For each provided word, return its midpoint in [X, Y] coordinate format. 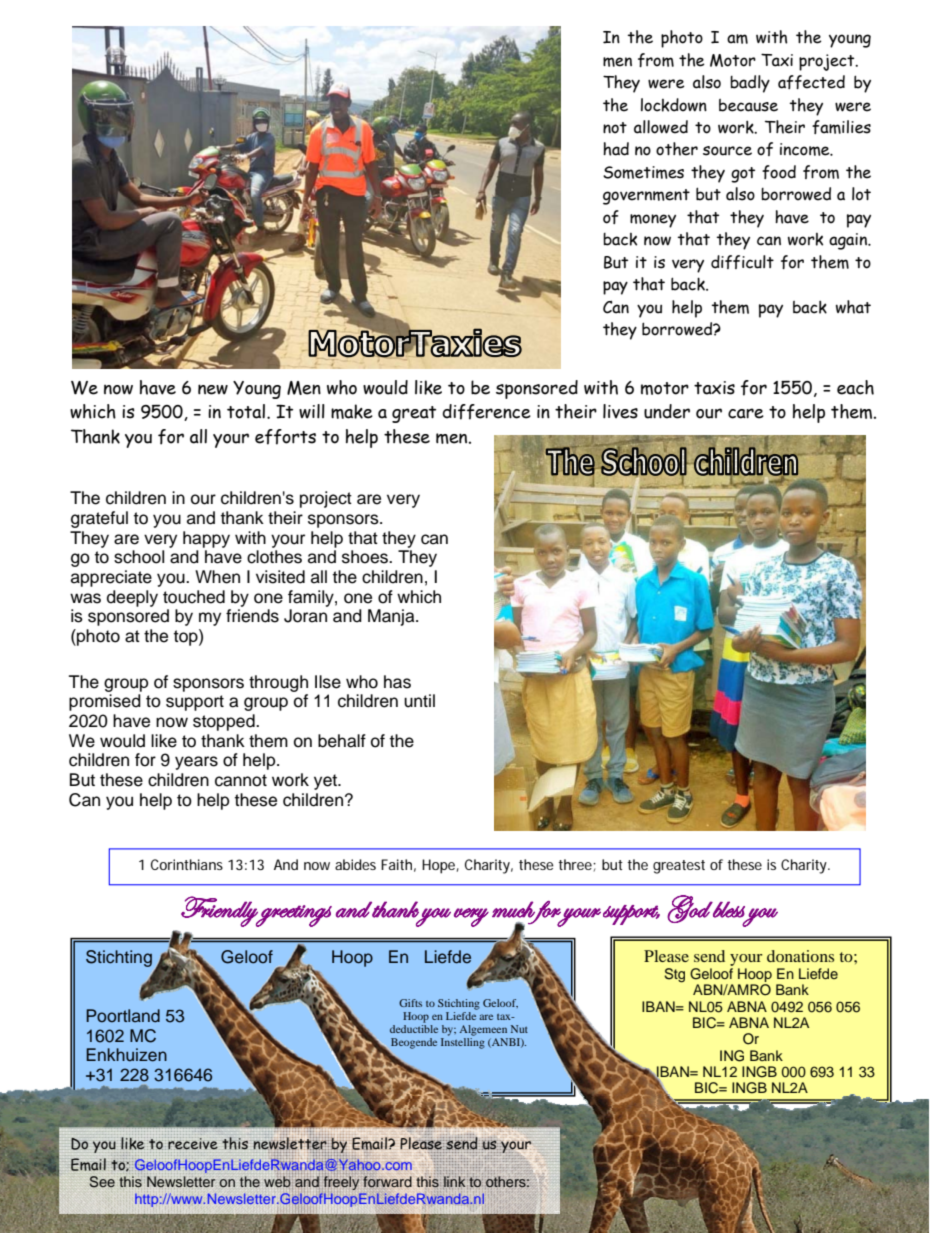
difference [486, 412]
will [312, 411]
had [616, 149]
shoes [366, 557]
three [575, 864]
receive [193, 1144]
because [748, 105]
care [746, 413]
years [196, 763]
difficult [742, 262]
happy [206, 539]
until [419, 701]
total [247, 411]
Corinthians [187, 864]
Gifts [410, 1003]
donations [800, 956]
